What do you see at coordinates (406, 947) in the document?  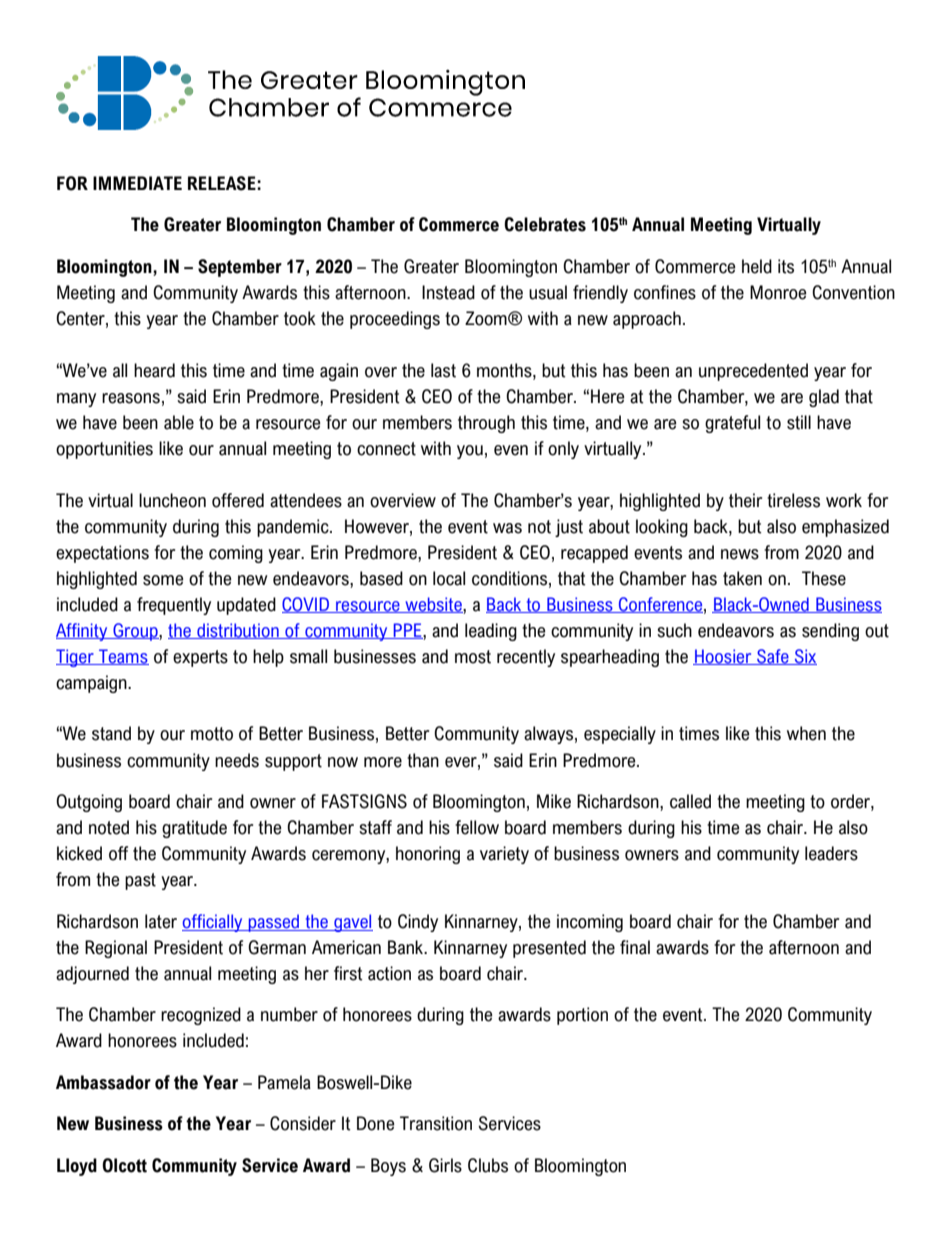 I see `Bank` at bounding box center [406, 947].
